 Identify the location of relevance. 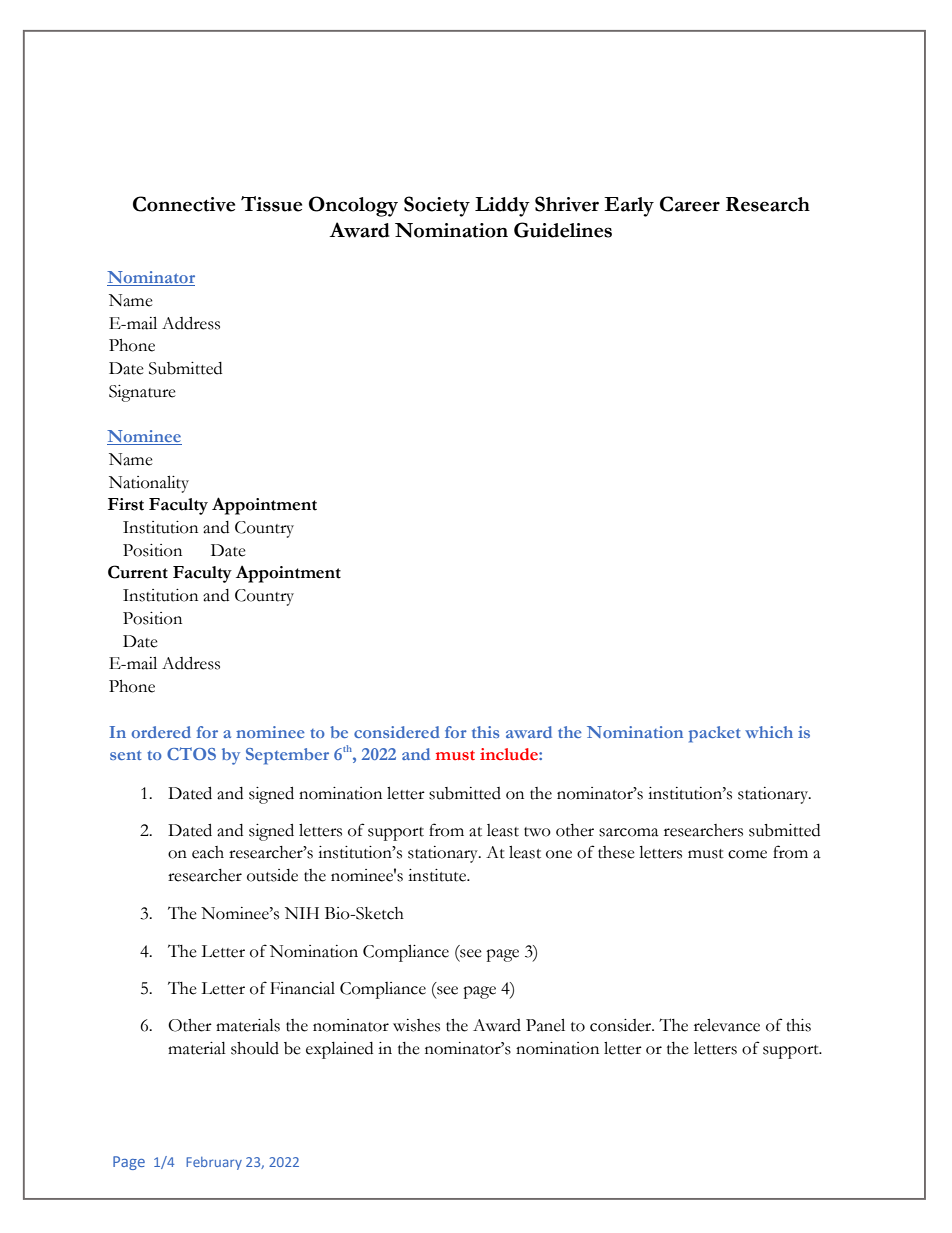
(727, 1025).
